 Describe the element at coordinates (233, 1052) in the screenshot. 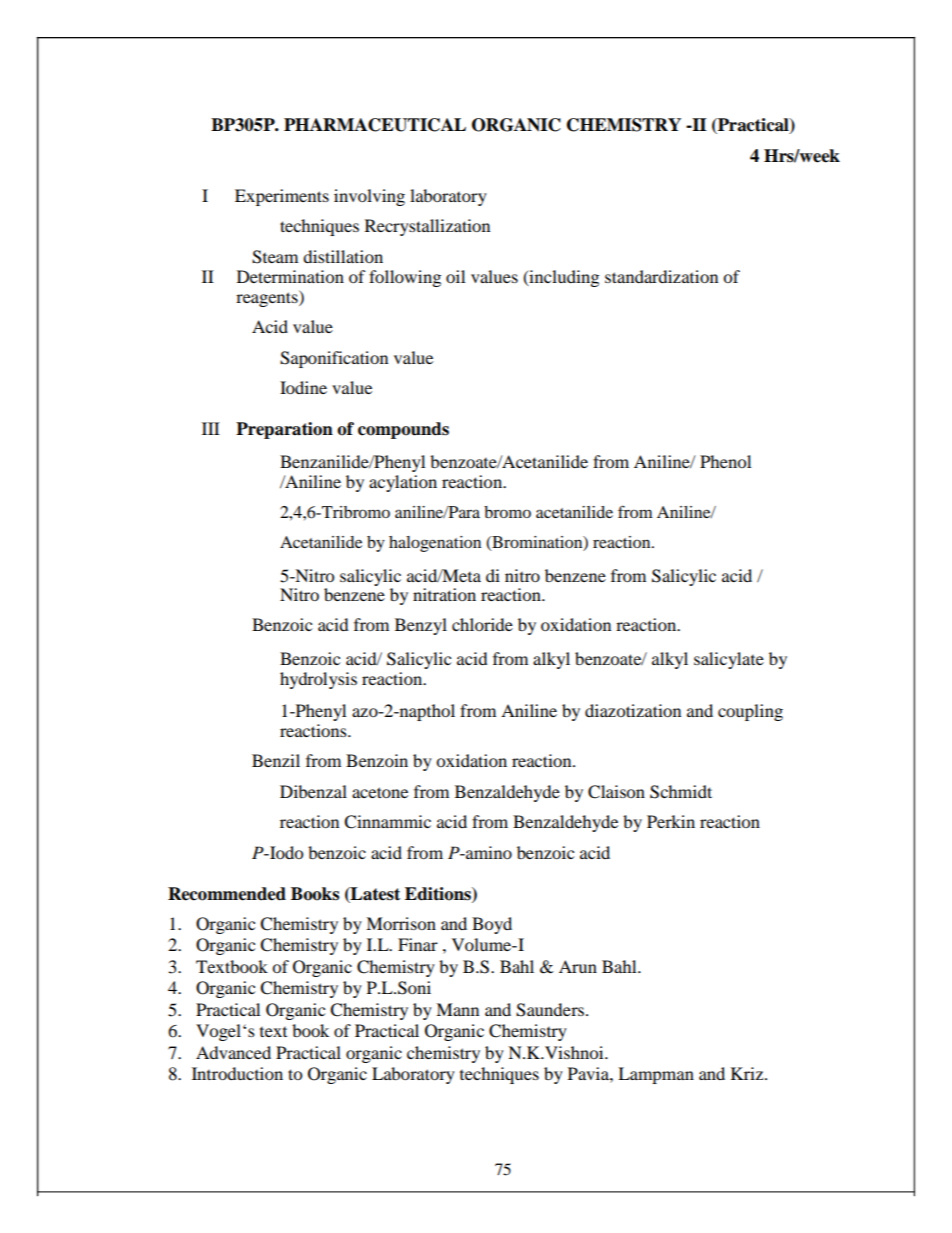

I see `Advanced` at that location.
